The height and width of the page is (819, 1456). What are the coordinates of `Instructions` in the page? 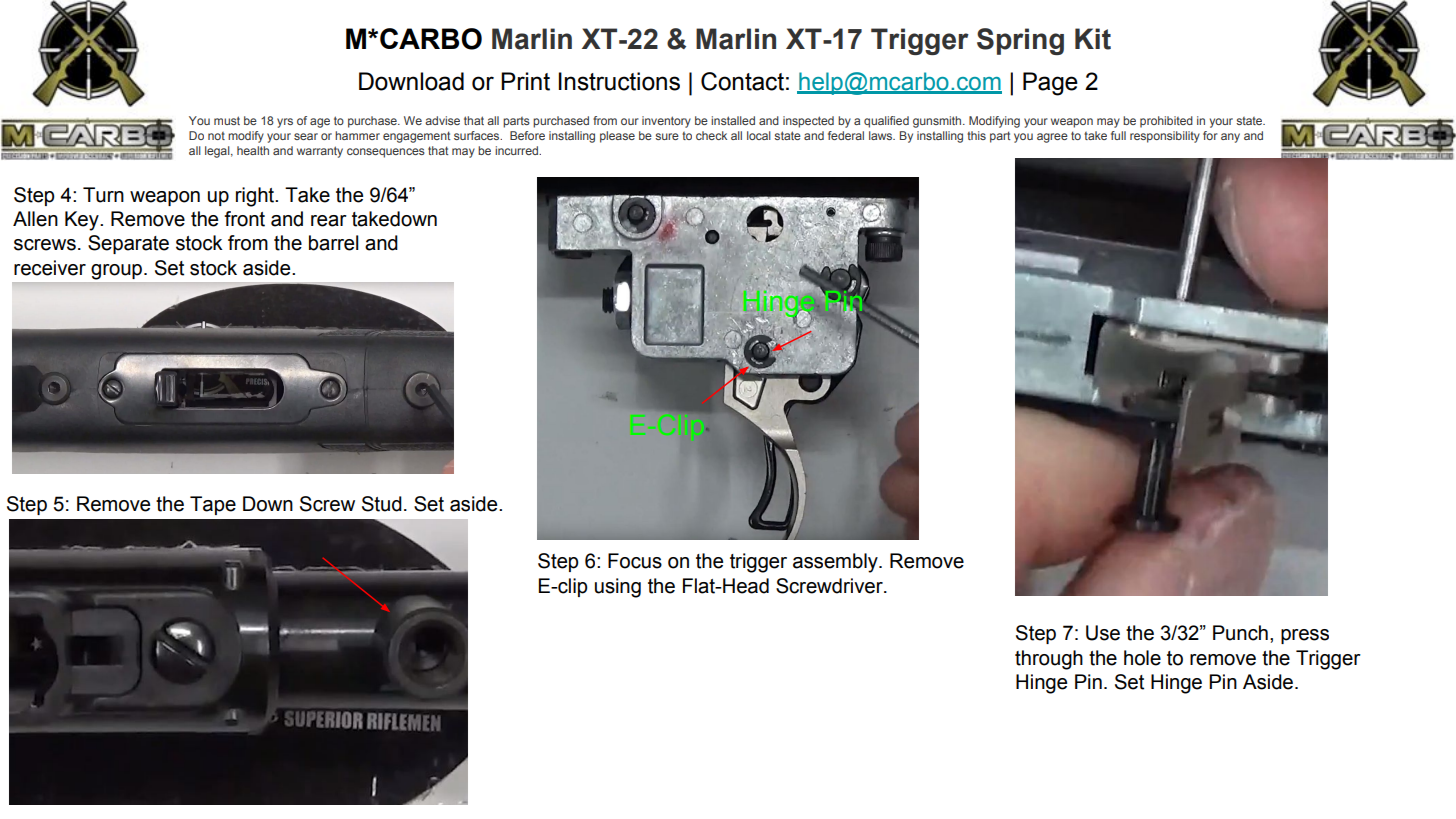 It's located at (619, 81).
